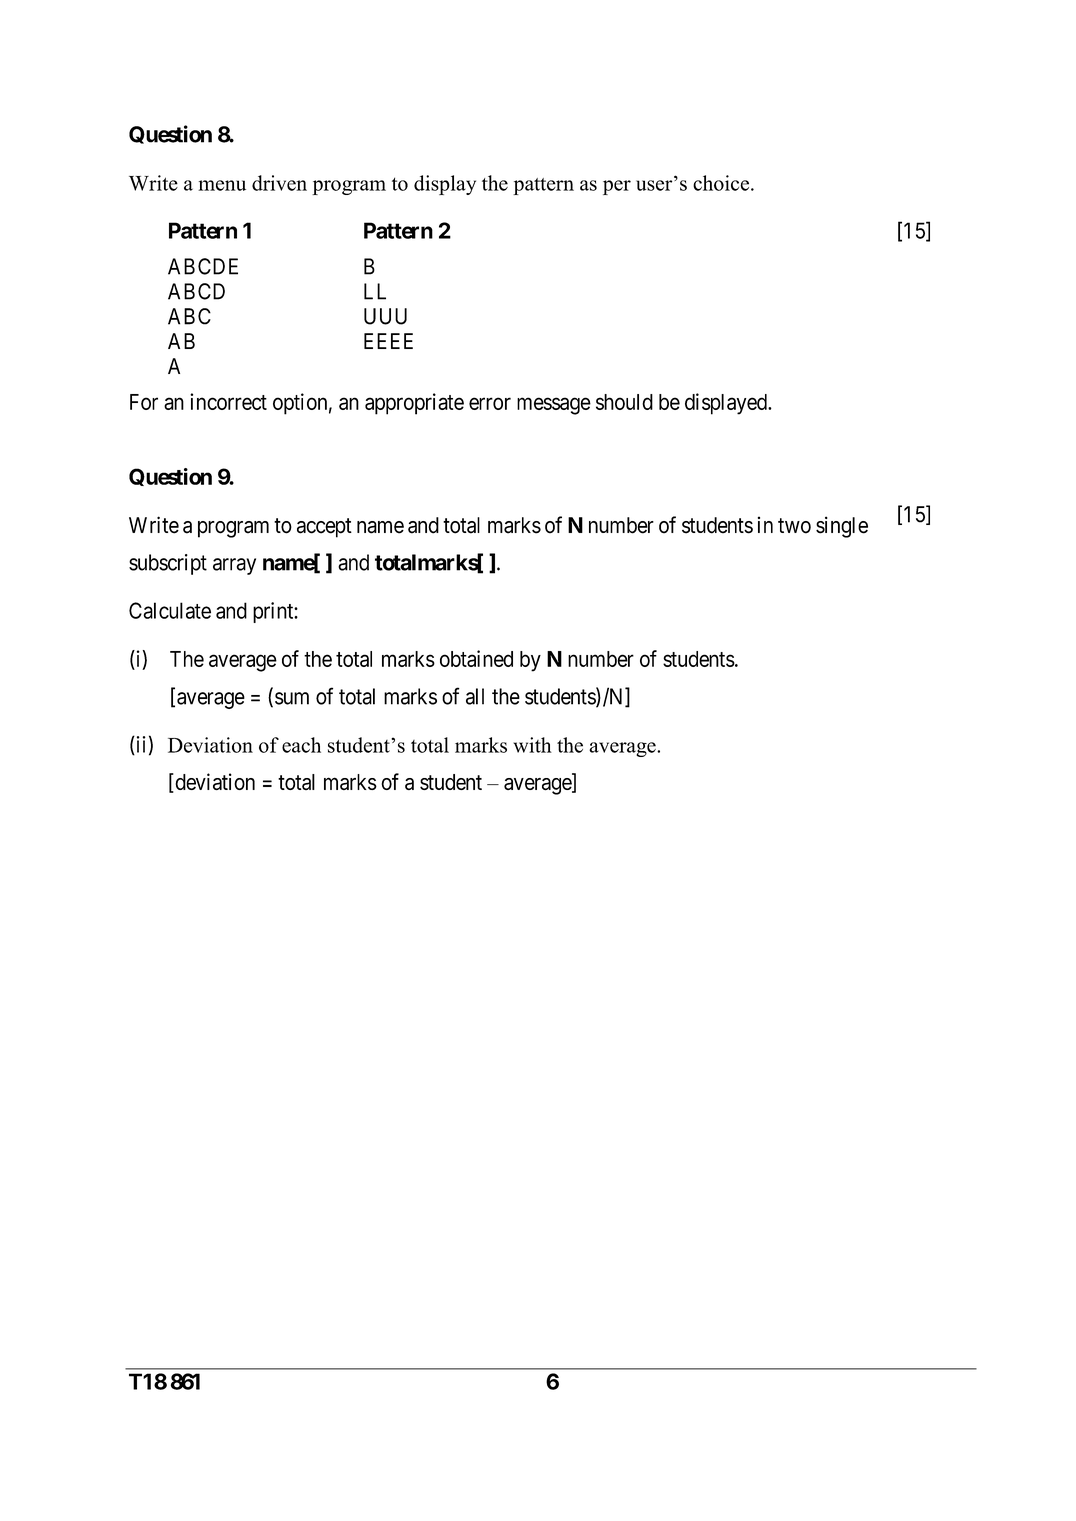 This document has width=1076, height=1521. Describe the element at coordinates (222, 185) in the document. I see `menu` at that location.
